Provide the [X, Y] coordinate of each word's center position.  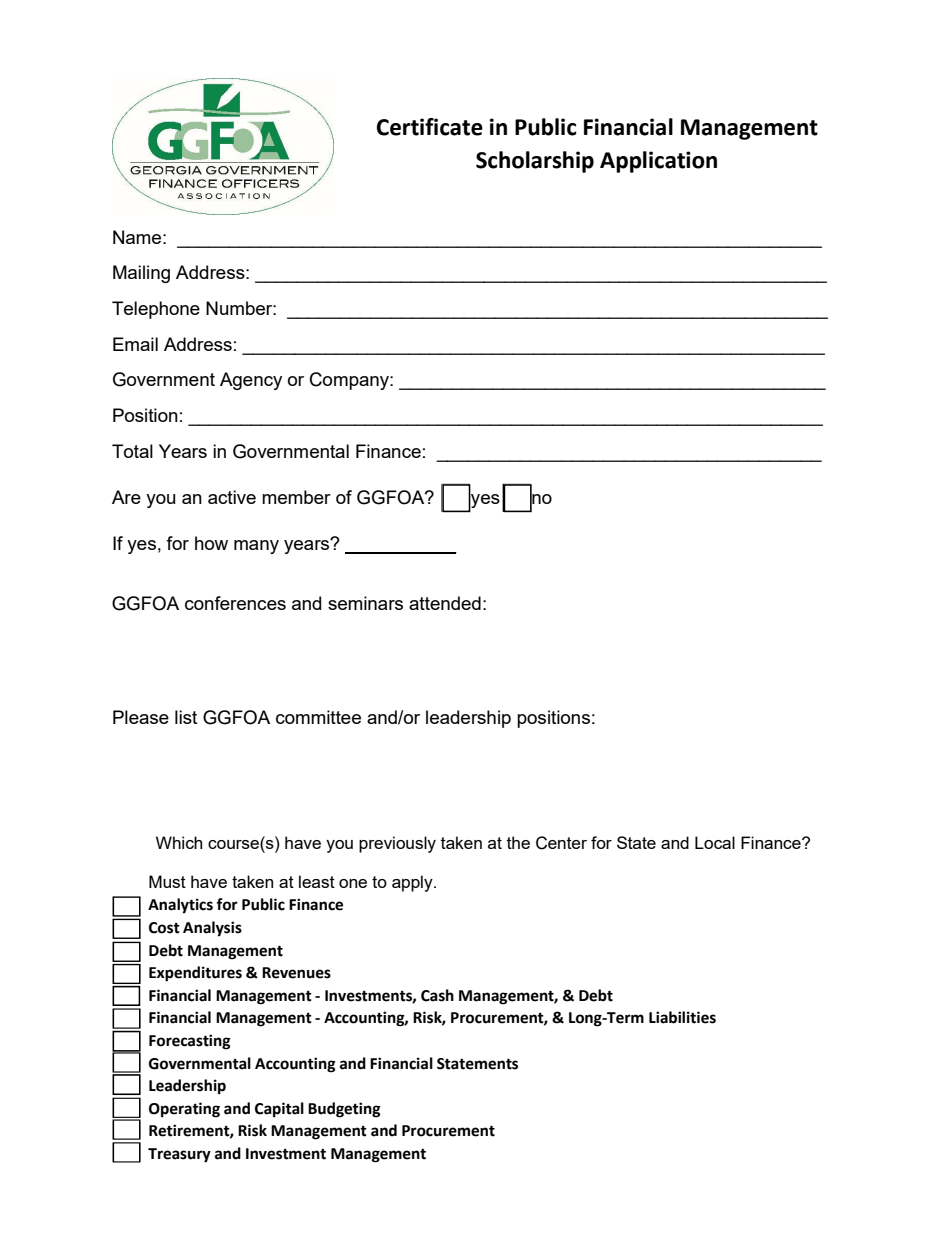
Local [715, 842]
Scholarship [535, 162]
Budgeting [344, 1110]
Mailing [141, 274]
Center [561, 843]
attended [445, 603]
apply [413, 883]
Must [167, 881]
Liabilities [682, 1017]
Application [658, 162]
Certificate [430, 127]
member [296, 497]
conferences [235, 603]
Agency [251, 381]
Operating [184, 1110]
